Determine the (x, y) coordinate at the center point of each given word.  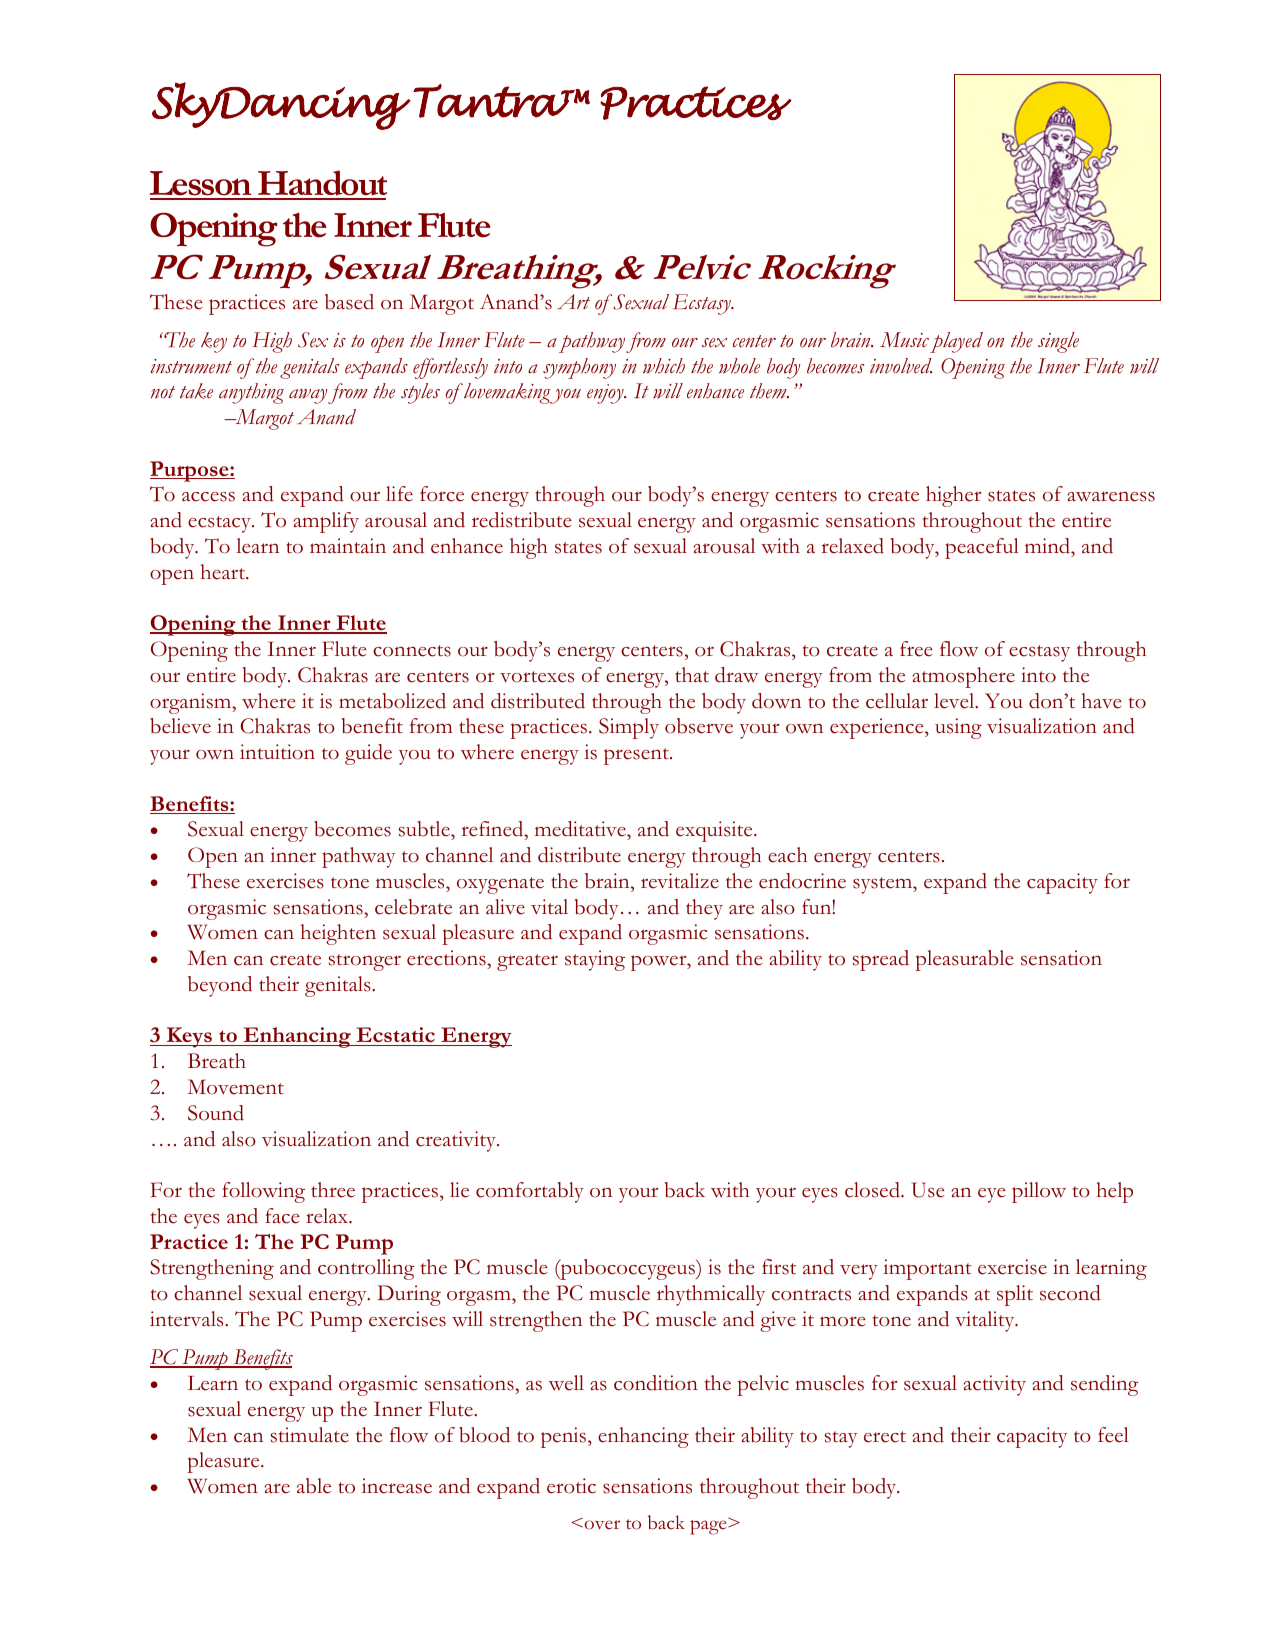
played (956, 342)
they (704, 909)
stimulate (310, 1435)
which (664, 366)
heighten (338, 934)
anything (251, 393)
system (883, 885)
